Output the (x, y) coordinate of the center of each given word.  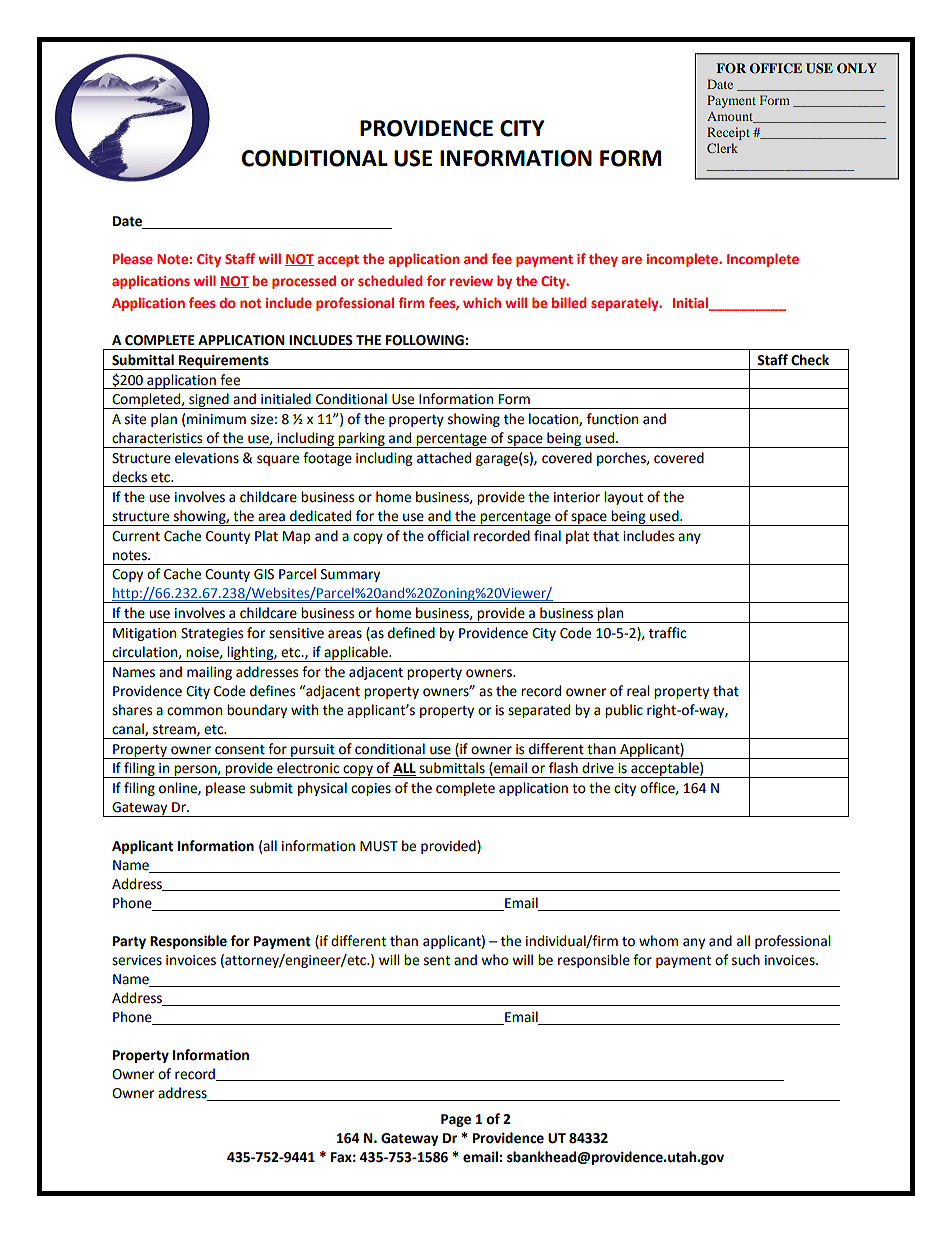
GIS (264, 574)
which (482, 302)
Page (456, 1120)
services (137, 960)
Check (810, 360)
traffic (667, 633)
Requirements (224, 362)
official (448, 536)
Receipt (728, 133)
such (746, 960)
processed (304, 282)
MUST (379, 846)
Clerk (722, 148)
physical (322, 789)
